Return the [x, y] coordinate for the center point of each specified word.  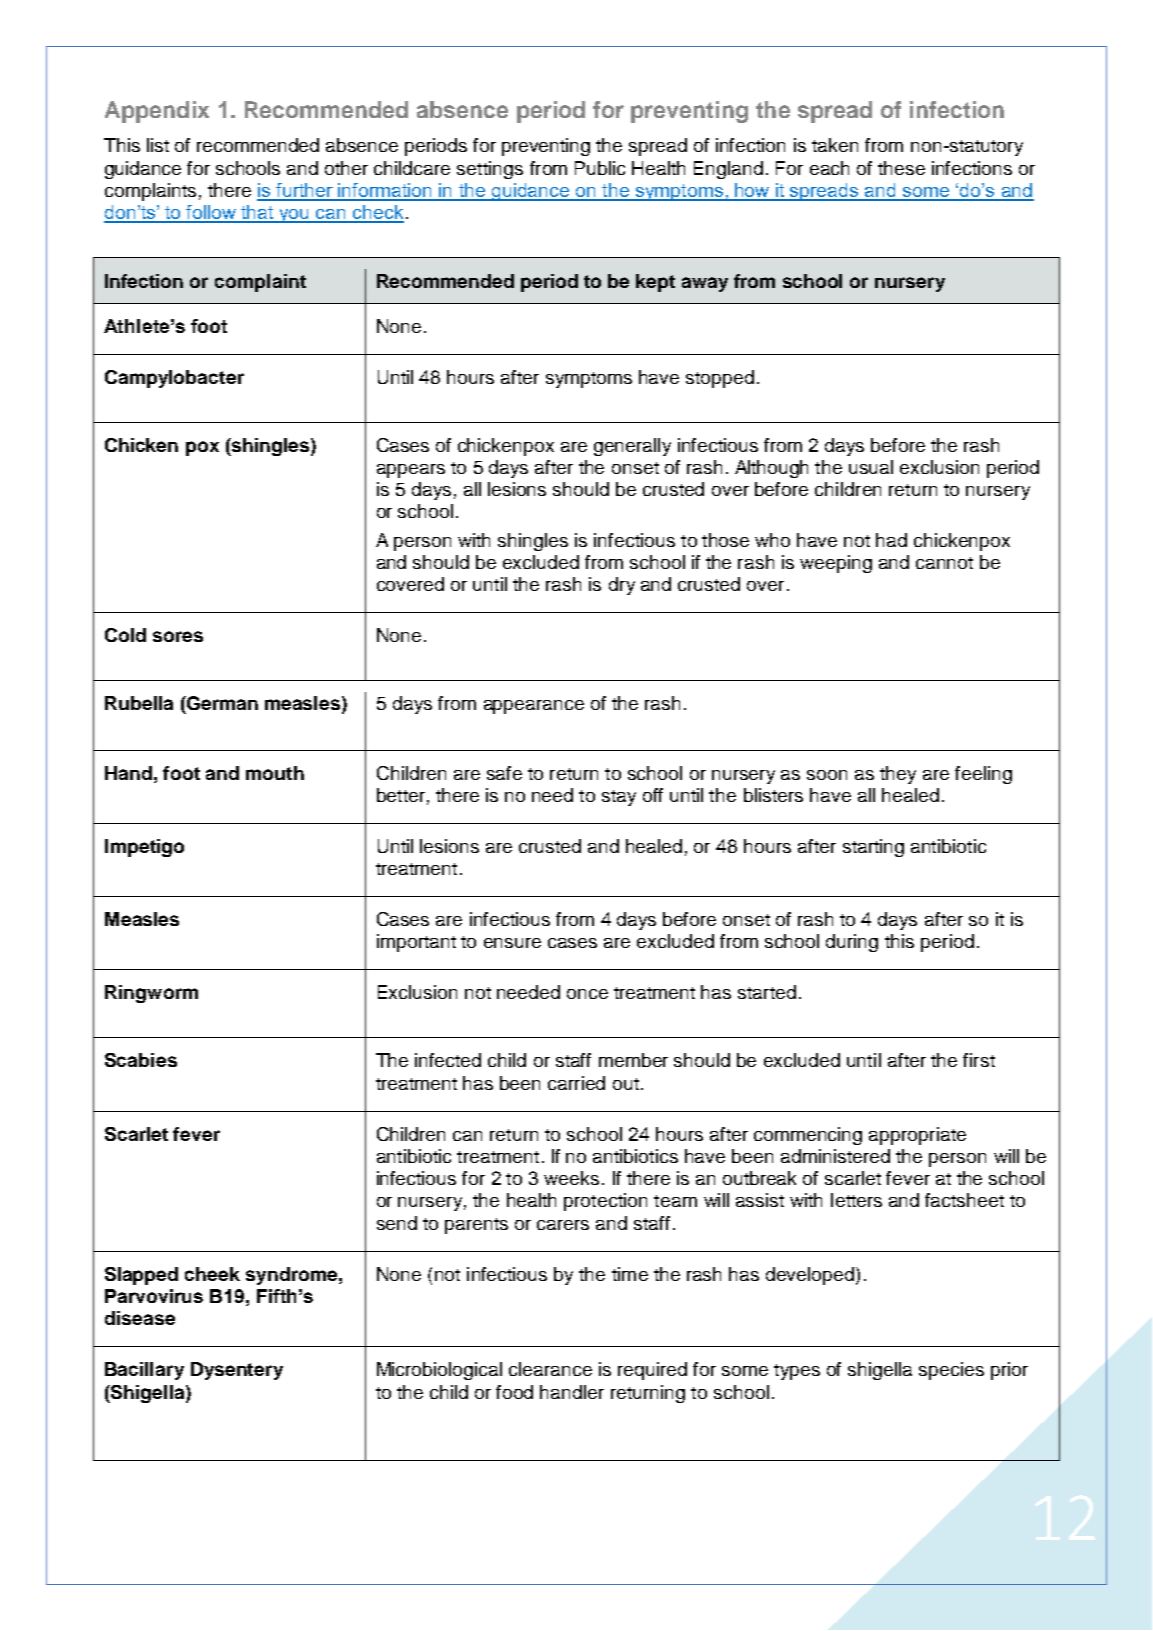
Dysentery [237, 1371]
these [901, 168]
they [898, 775]
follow [212, 213]
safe [504, 773]
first [979, 1060]
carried [576, 1083]
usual [871, 467]
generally [632, 447]
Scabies [141, 1060]
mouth [275, 773]
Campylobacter [174, 379]
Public [600, 168]
